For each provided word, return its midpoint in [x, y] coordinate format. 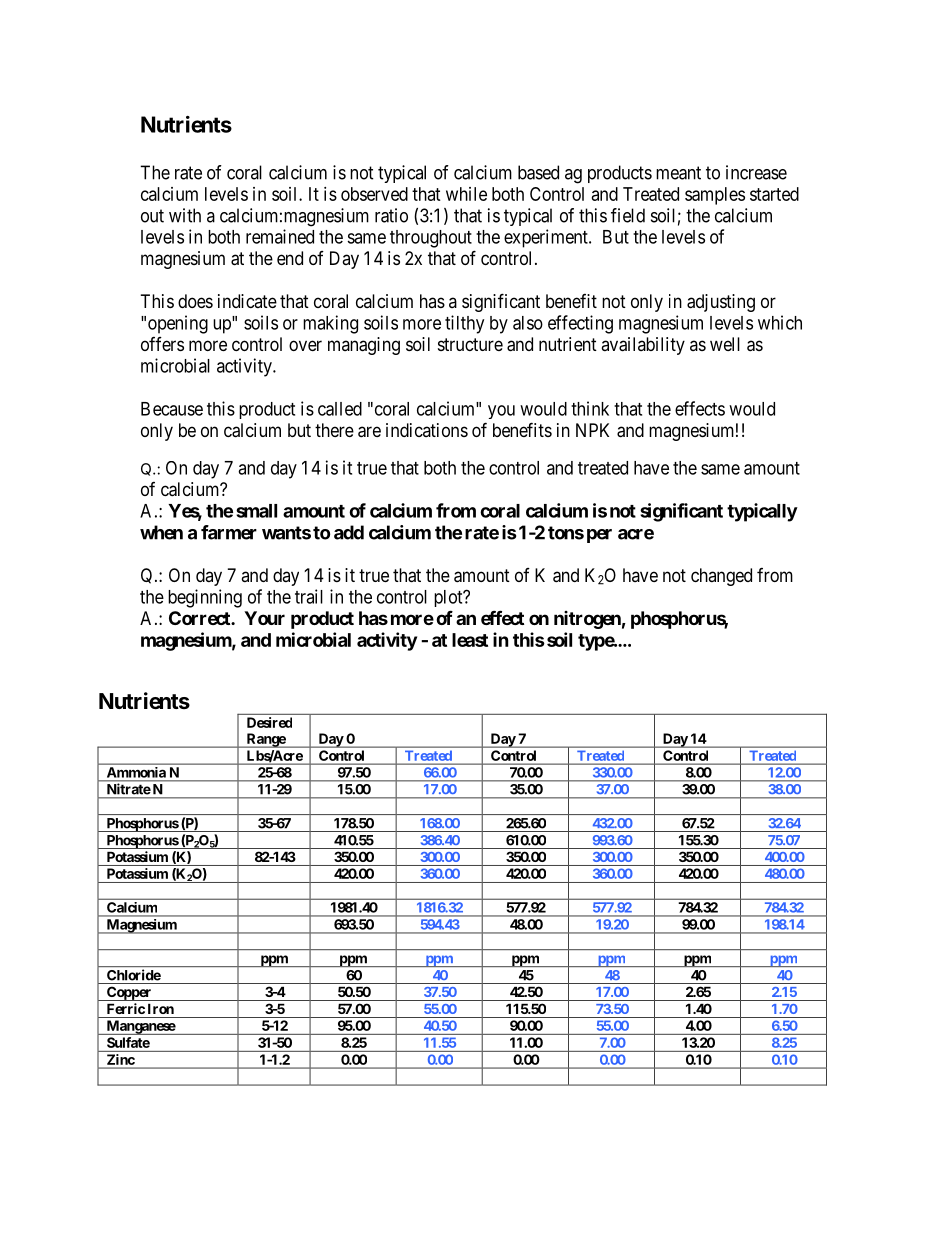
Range [265, 740]
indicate [247, 301]
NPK [592, 430]
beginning [205, 598]
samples [715, 196]
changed [721, 577]
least [470, 640]
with [185, 215]
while [466, 194]
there [334, 430]
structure [470, 344]
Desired [269, 722]
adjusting [721, 303]
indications [427, 430]
